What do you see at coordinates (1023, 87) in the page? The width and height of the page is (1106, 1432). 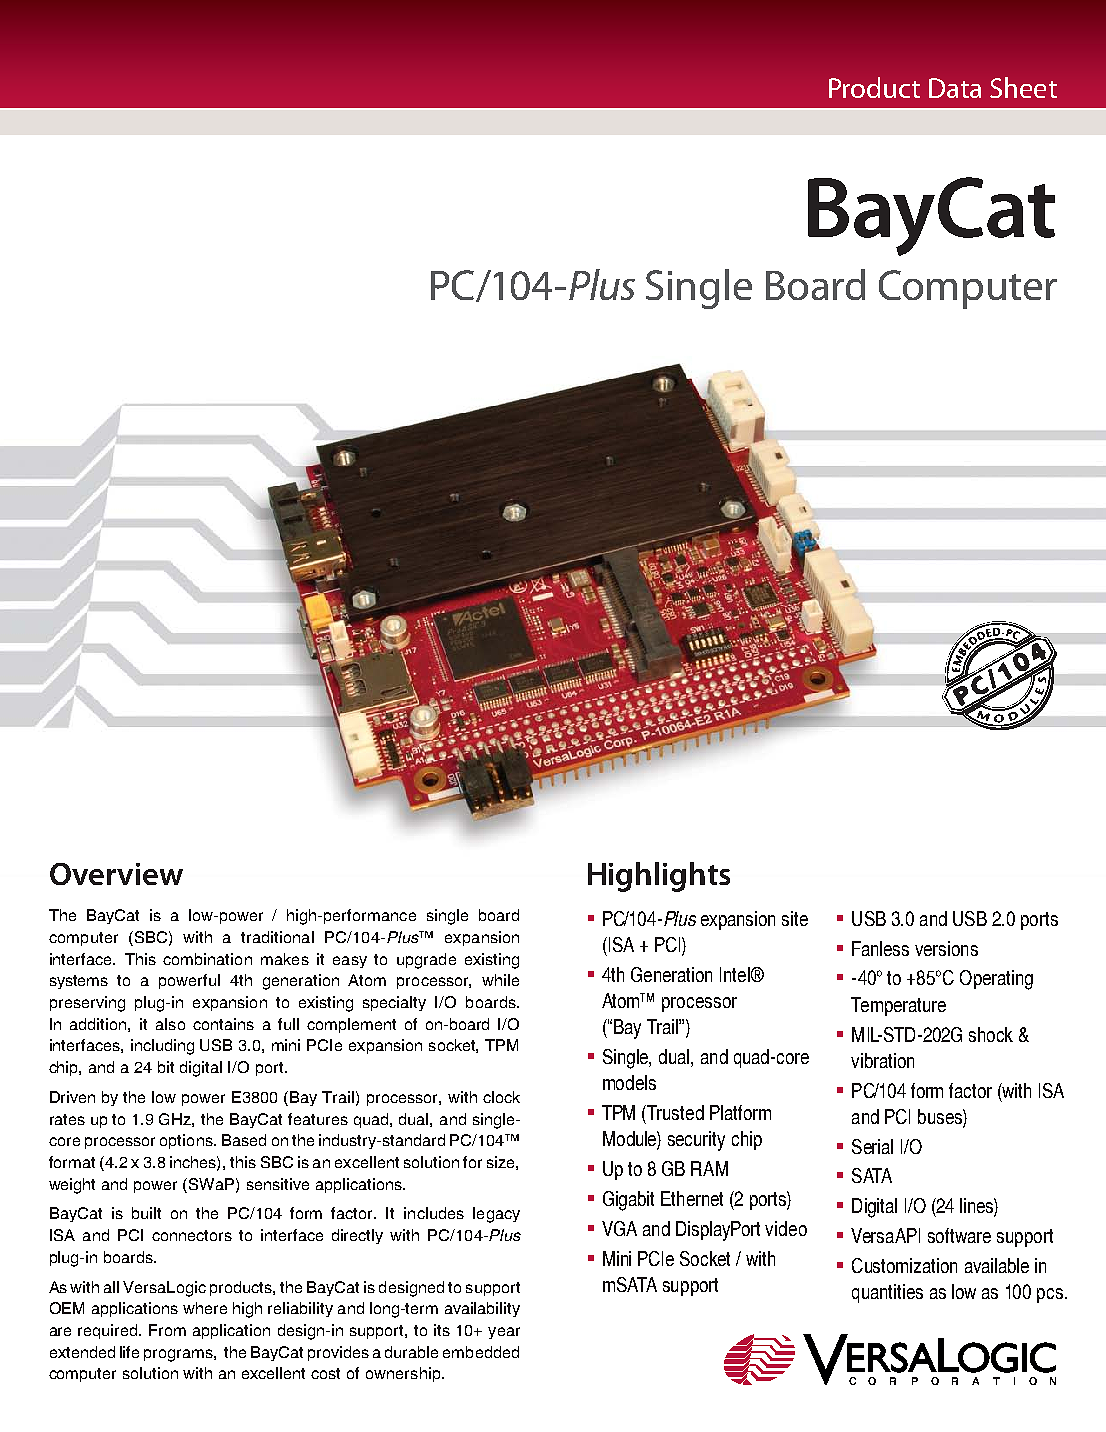 I see `Sheet` at bounding box center [1023, 87].
